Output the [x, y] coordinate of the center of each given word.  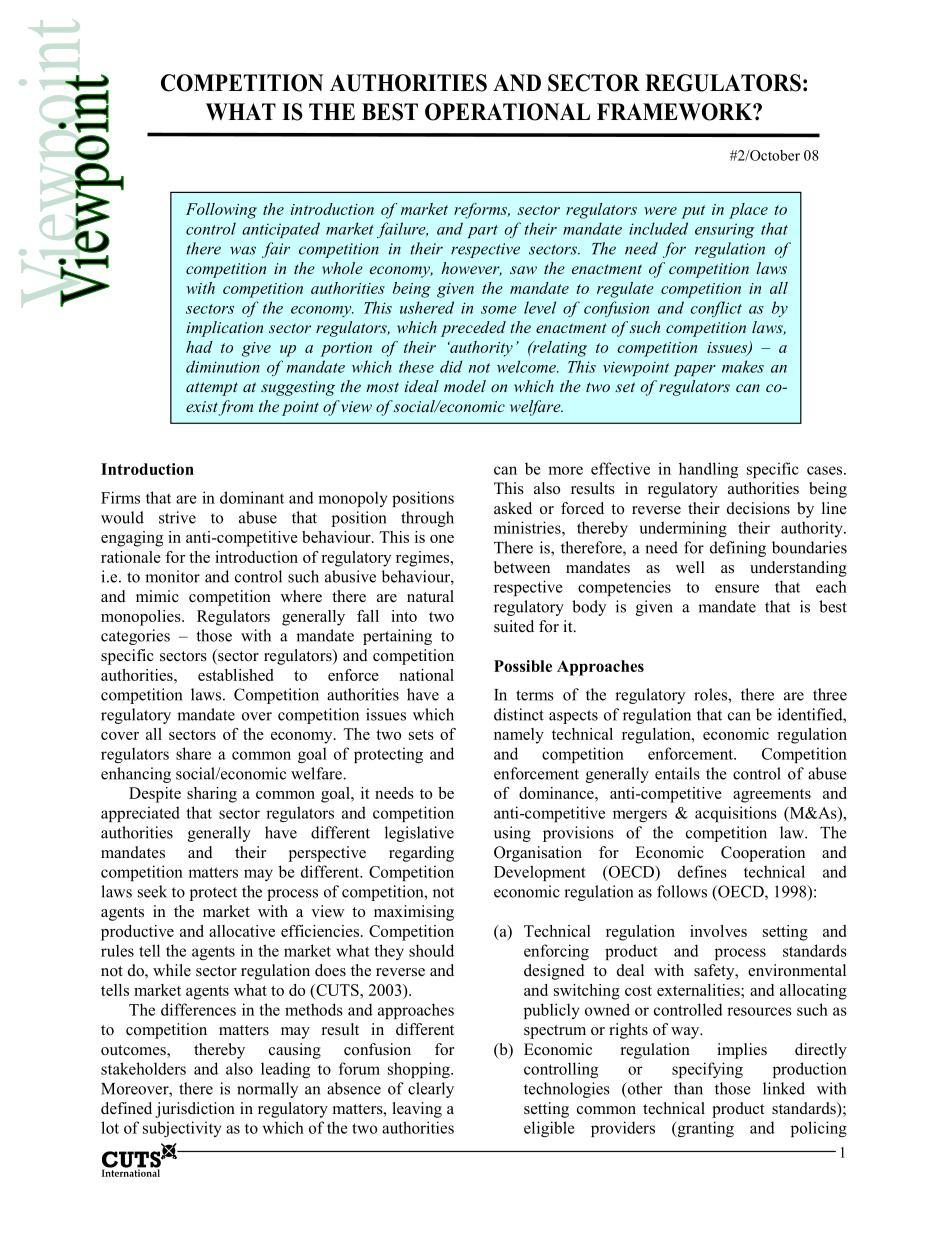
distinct [519, 714]
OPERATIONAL [507, 112]
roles [711, 694]
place [748, 211]
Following [221, 211]
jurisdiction [195, 1110]
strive [177, 517]
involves [718, 931]
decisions [758, 508]
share [193, 753]
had [199, 347]
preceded [473, 329]
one [442, 539]
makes [743, 366]
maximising [414, 913]
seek [152, 891]
